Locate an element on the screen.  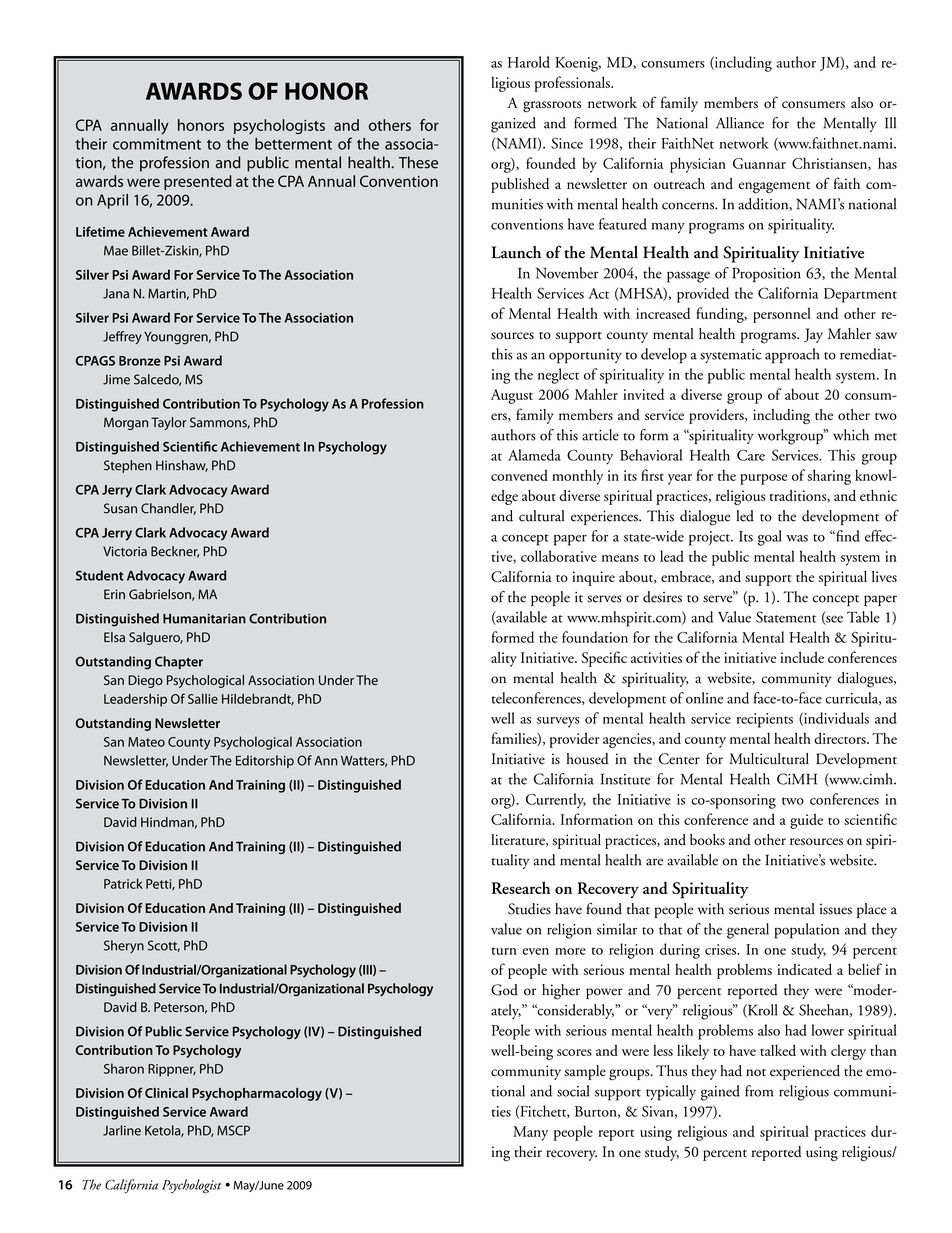
Alliance is located at coordinates (740, 123).
